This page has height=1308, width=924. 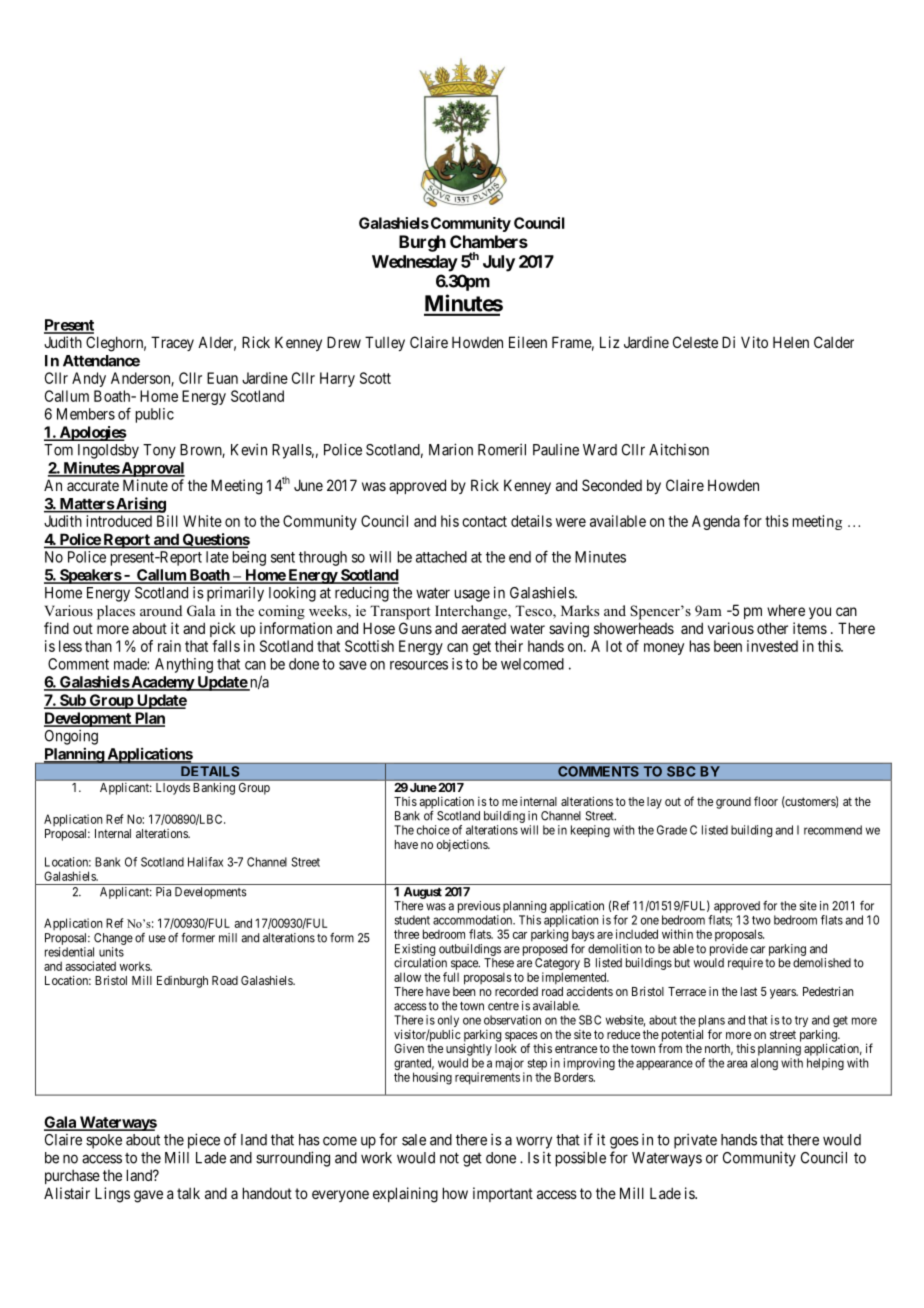 I want to click on Vito, so click(x=754, y=342).
